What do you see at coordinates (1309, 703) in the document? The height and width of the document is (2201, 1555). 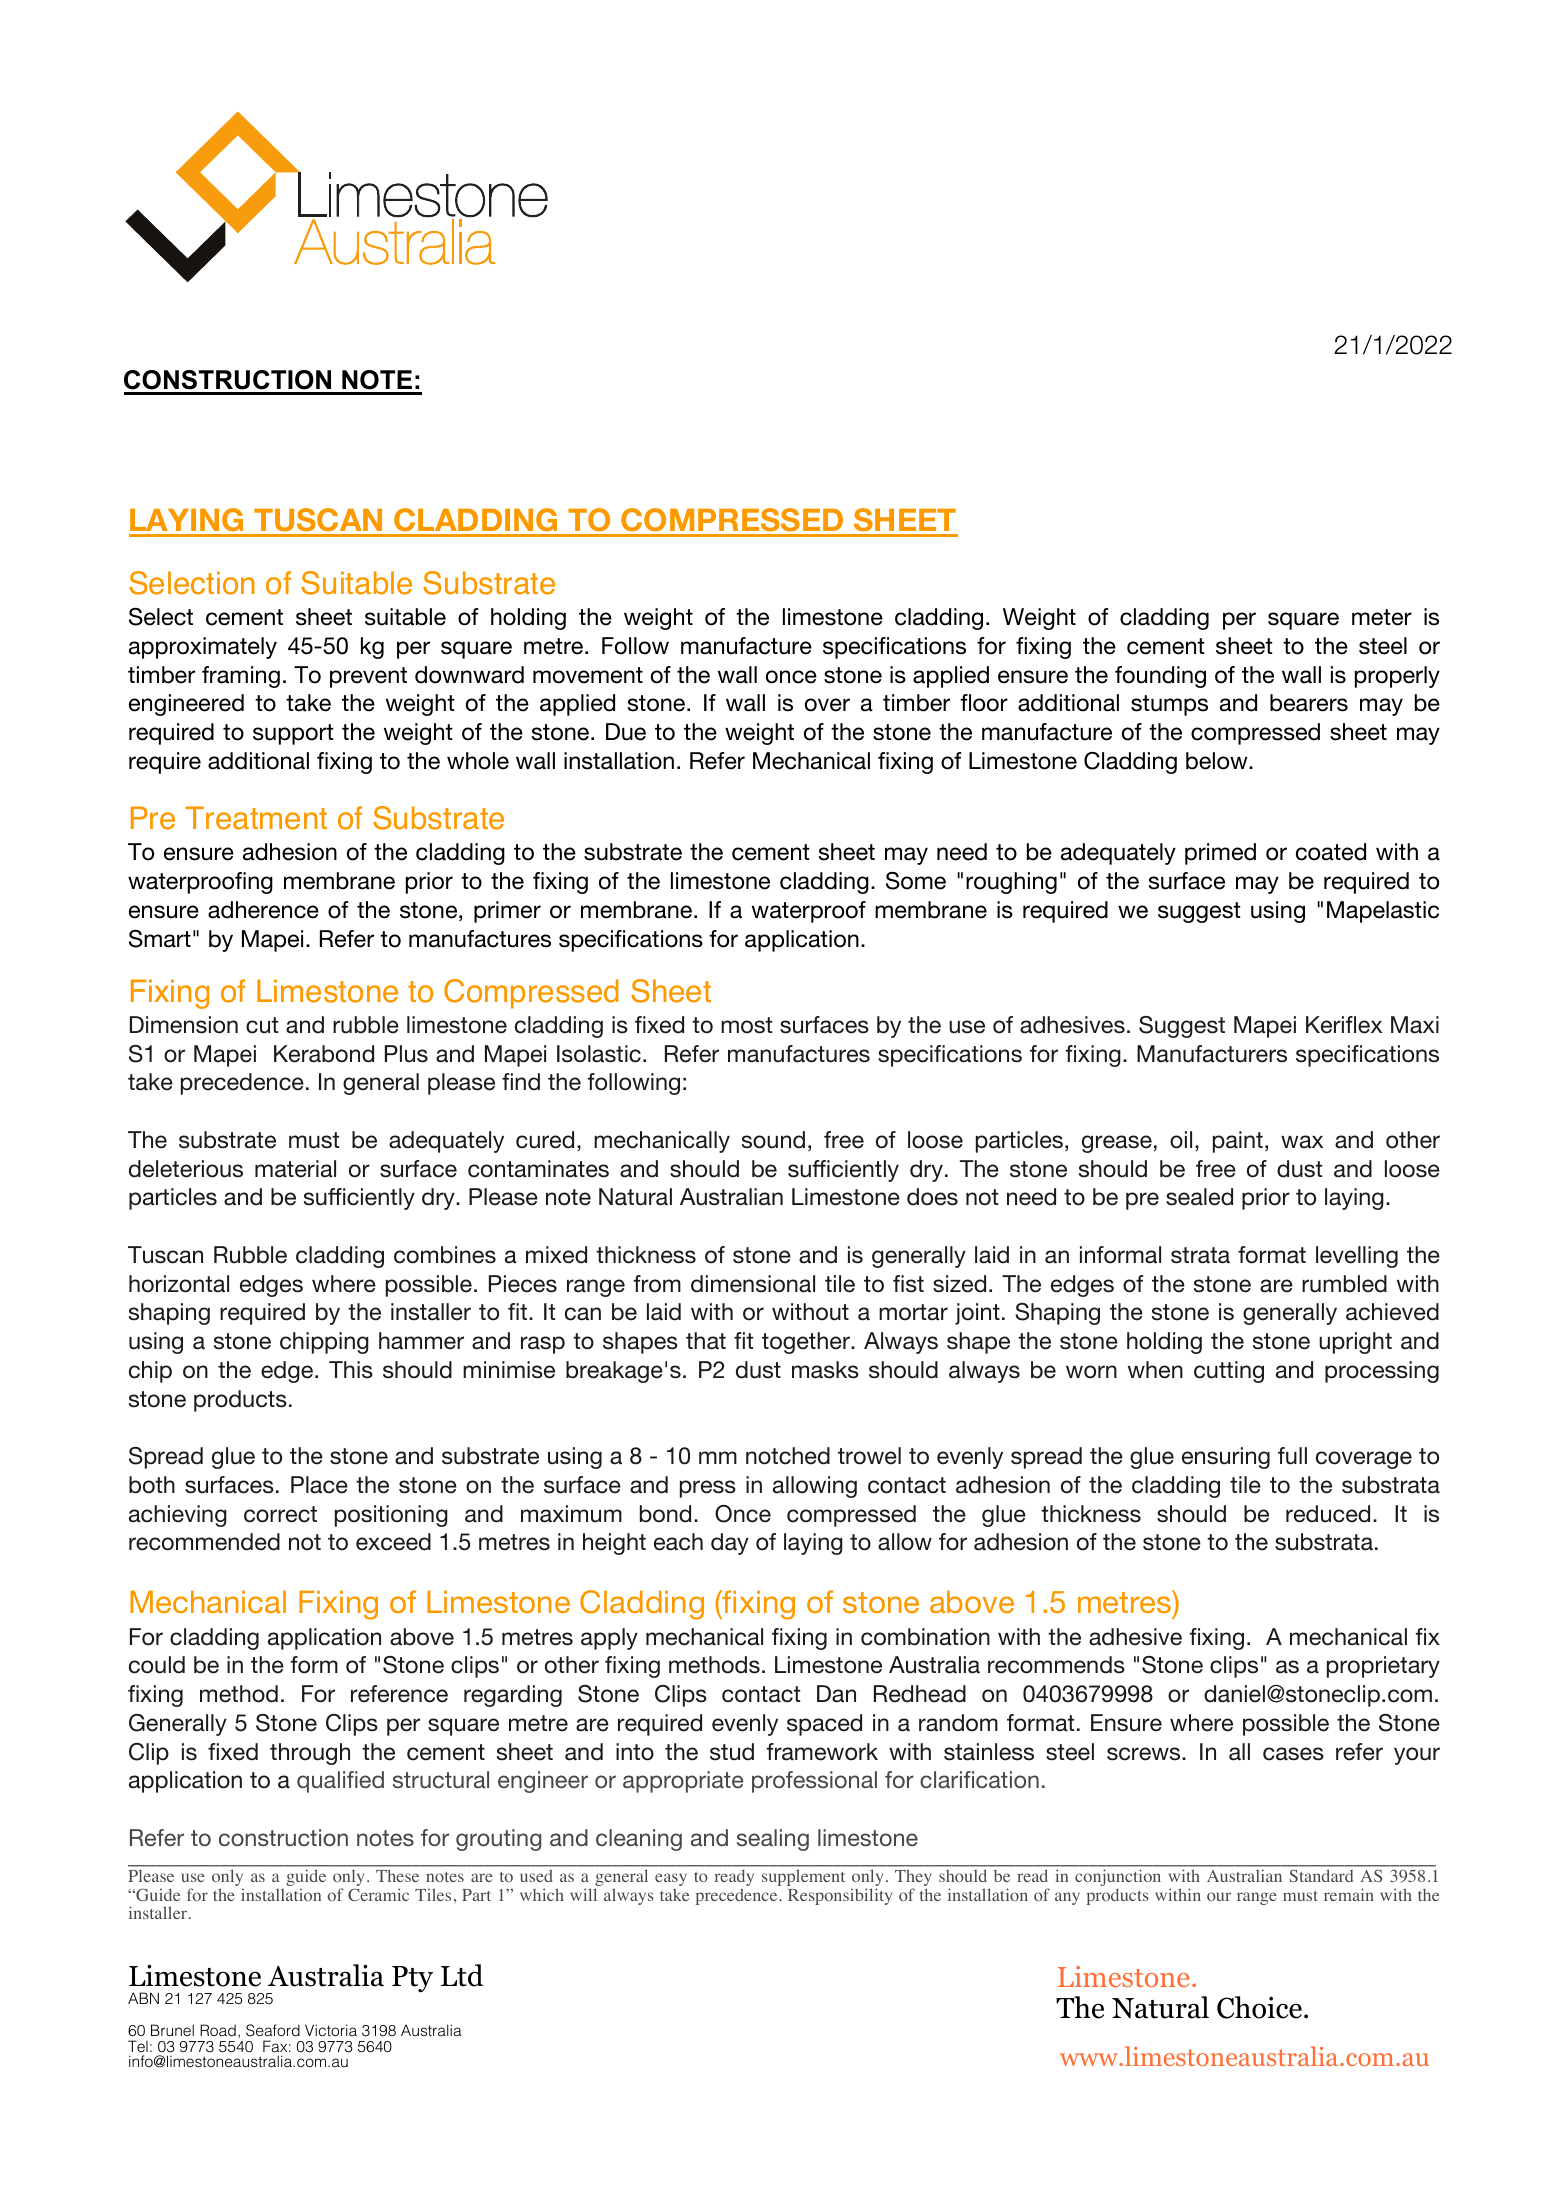 I see `bearers` at bounding box center [1309, 703].
